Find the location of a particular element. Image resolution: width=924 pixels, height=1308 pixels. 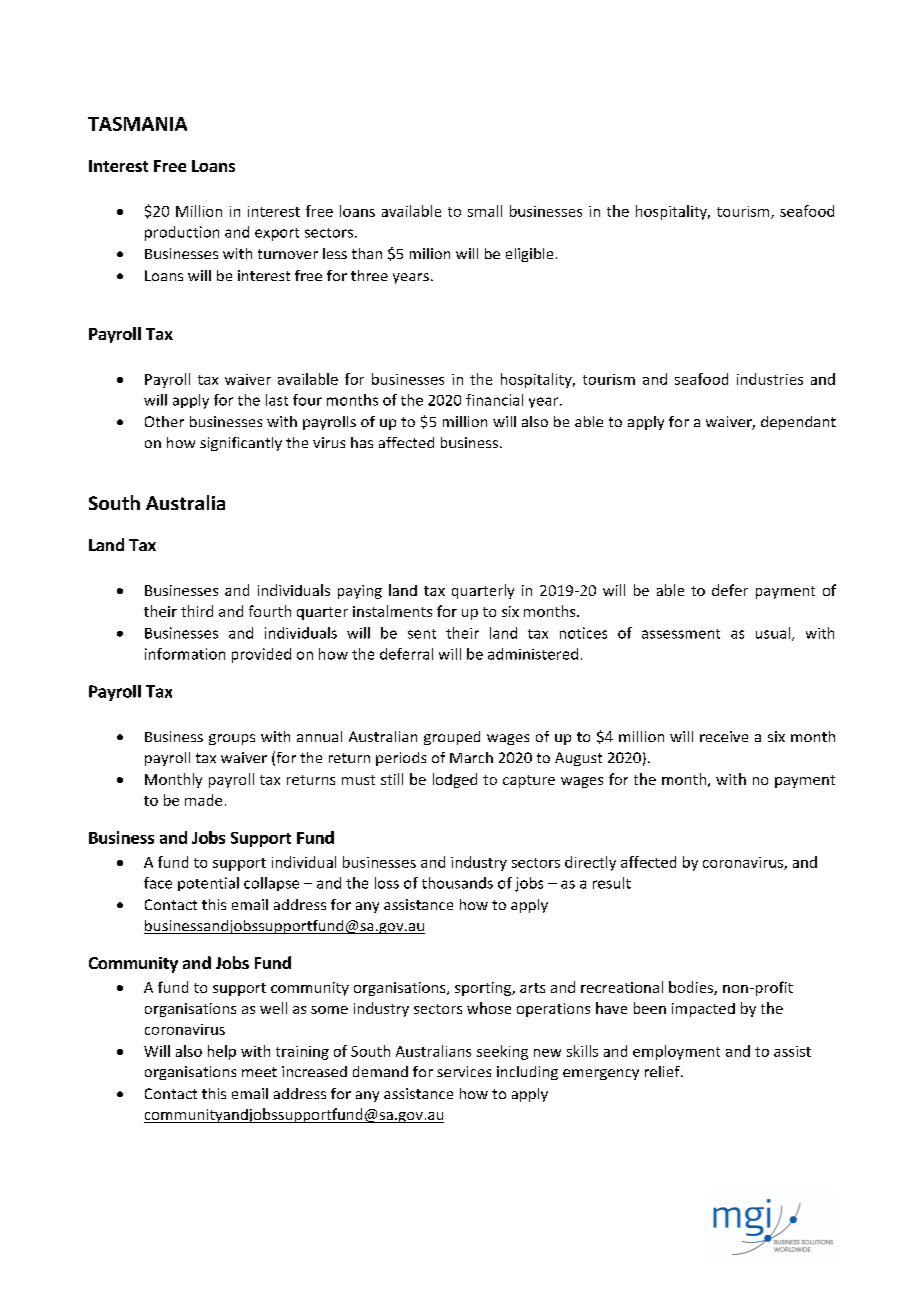

assessment is located at coordinates (681, 634).
